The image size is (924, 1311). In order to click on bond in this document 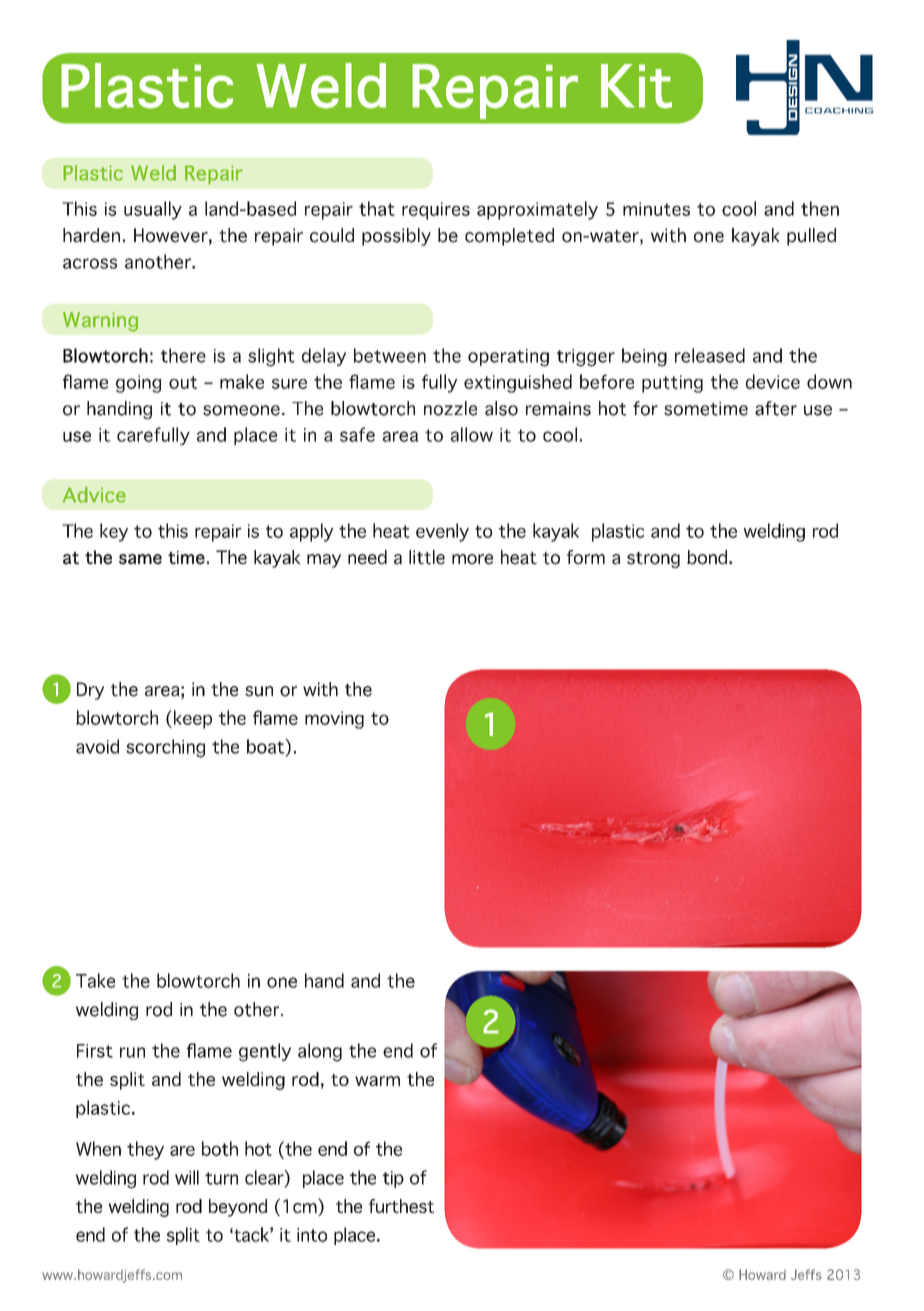, I will do `click(708, 557)`.
